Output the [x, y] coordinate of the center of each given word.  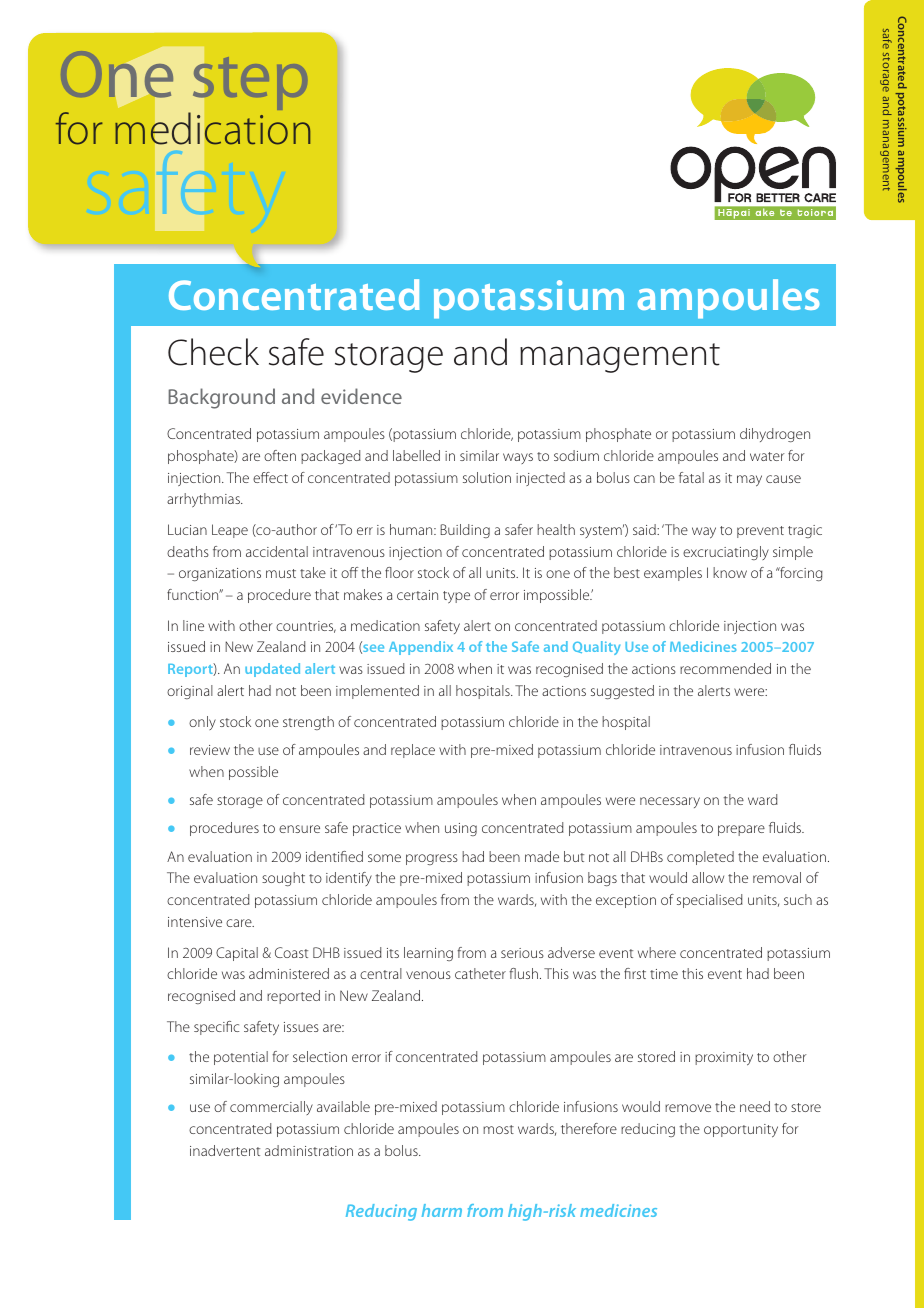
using [461, 829]
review [210, 750]
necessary [670, 802]
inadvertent [225, 1150]
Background [221, 398]
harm [442, 1210]
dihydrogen [775, 435]
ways [518, 458]
